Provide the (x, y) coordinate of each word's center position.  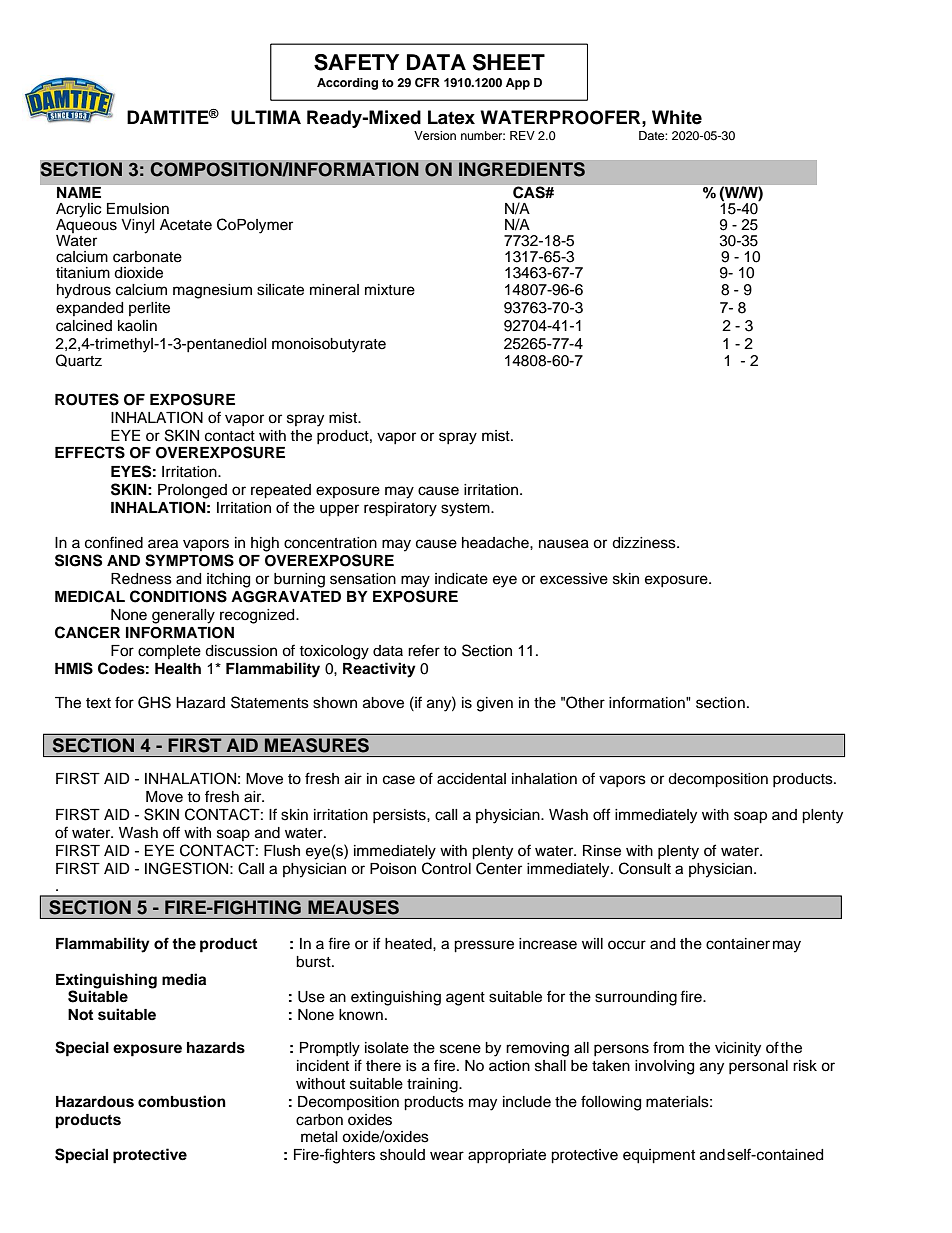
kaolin (137, 326)
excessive (574, 579)
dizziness (645, 543)
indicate (461, 579)
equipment (659, 1156)
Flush (282, 851)
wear (447, 1156)
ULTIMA (266, 117)
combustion (182, 1101)
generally (183, 616)
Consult (645, 868)
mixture (390, 290)
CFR (427, 83)
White (677, 117)
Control (446, 868)
